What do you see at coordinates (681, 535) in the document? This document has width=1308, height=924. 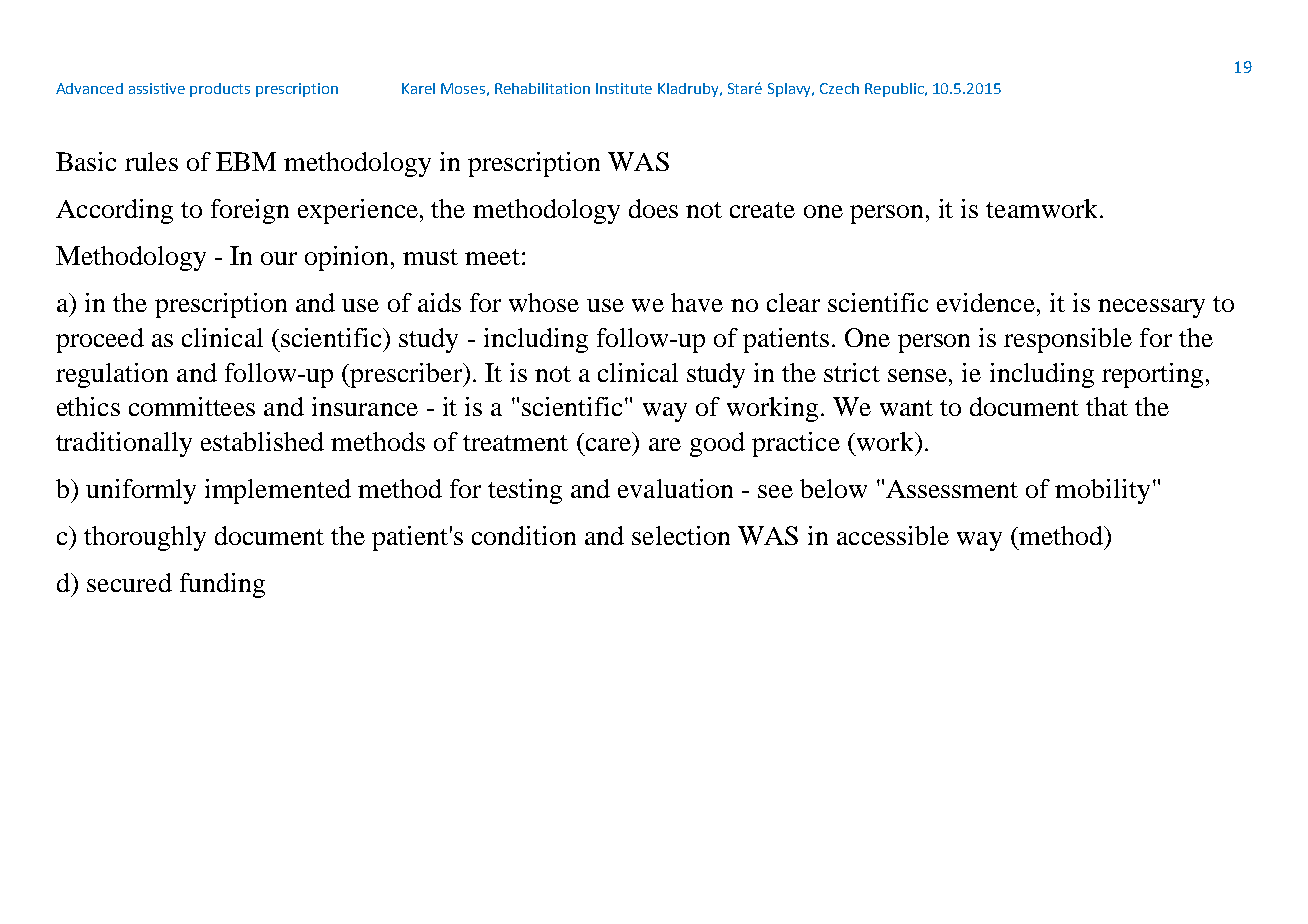 I see `selection` at bounding box center [681, 535].
